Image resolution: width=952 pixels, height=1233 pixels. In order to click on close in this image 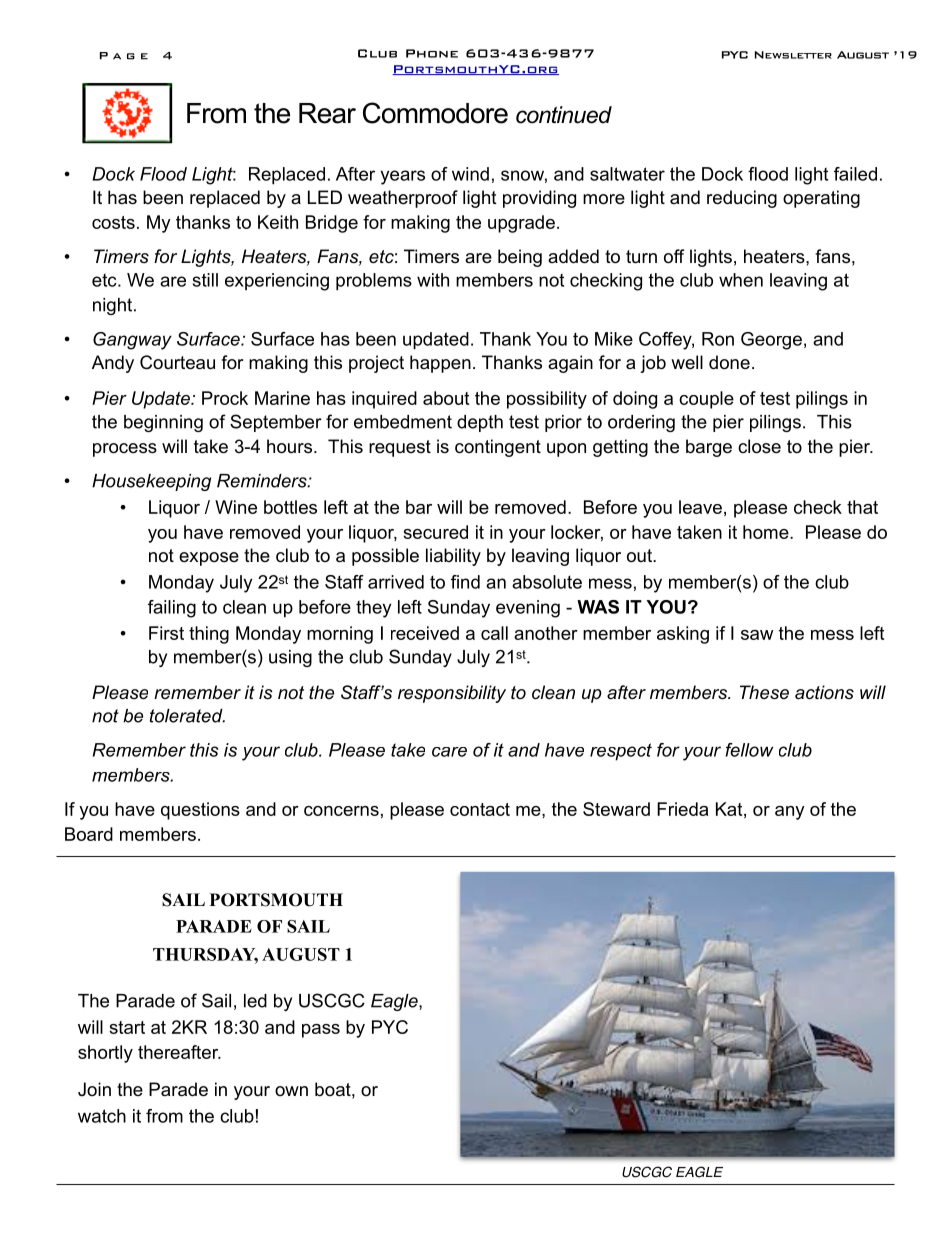, I will do `click(759, 446)`.
